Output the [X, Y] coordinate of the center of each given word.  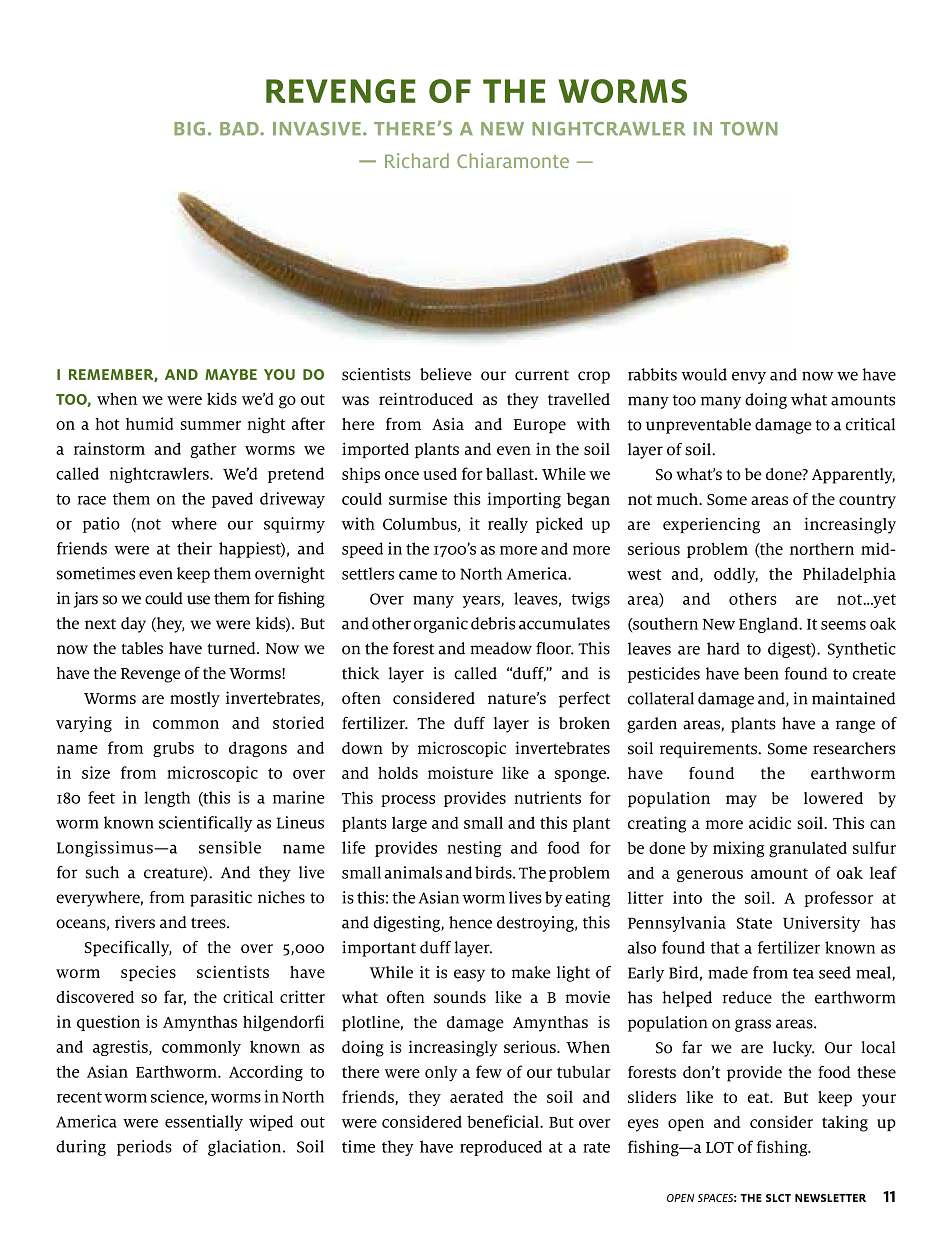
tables [142, 648]
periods [144, 1148]
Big [189, 129]
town [749, 129]
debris [493, 623]
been [761, 673]
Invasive [317, 129]
